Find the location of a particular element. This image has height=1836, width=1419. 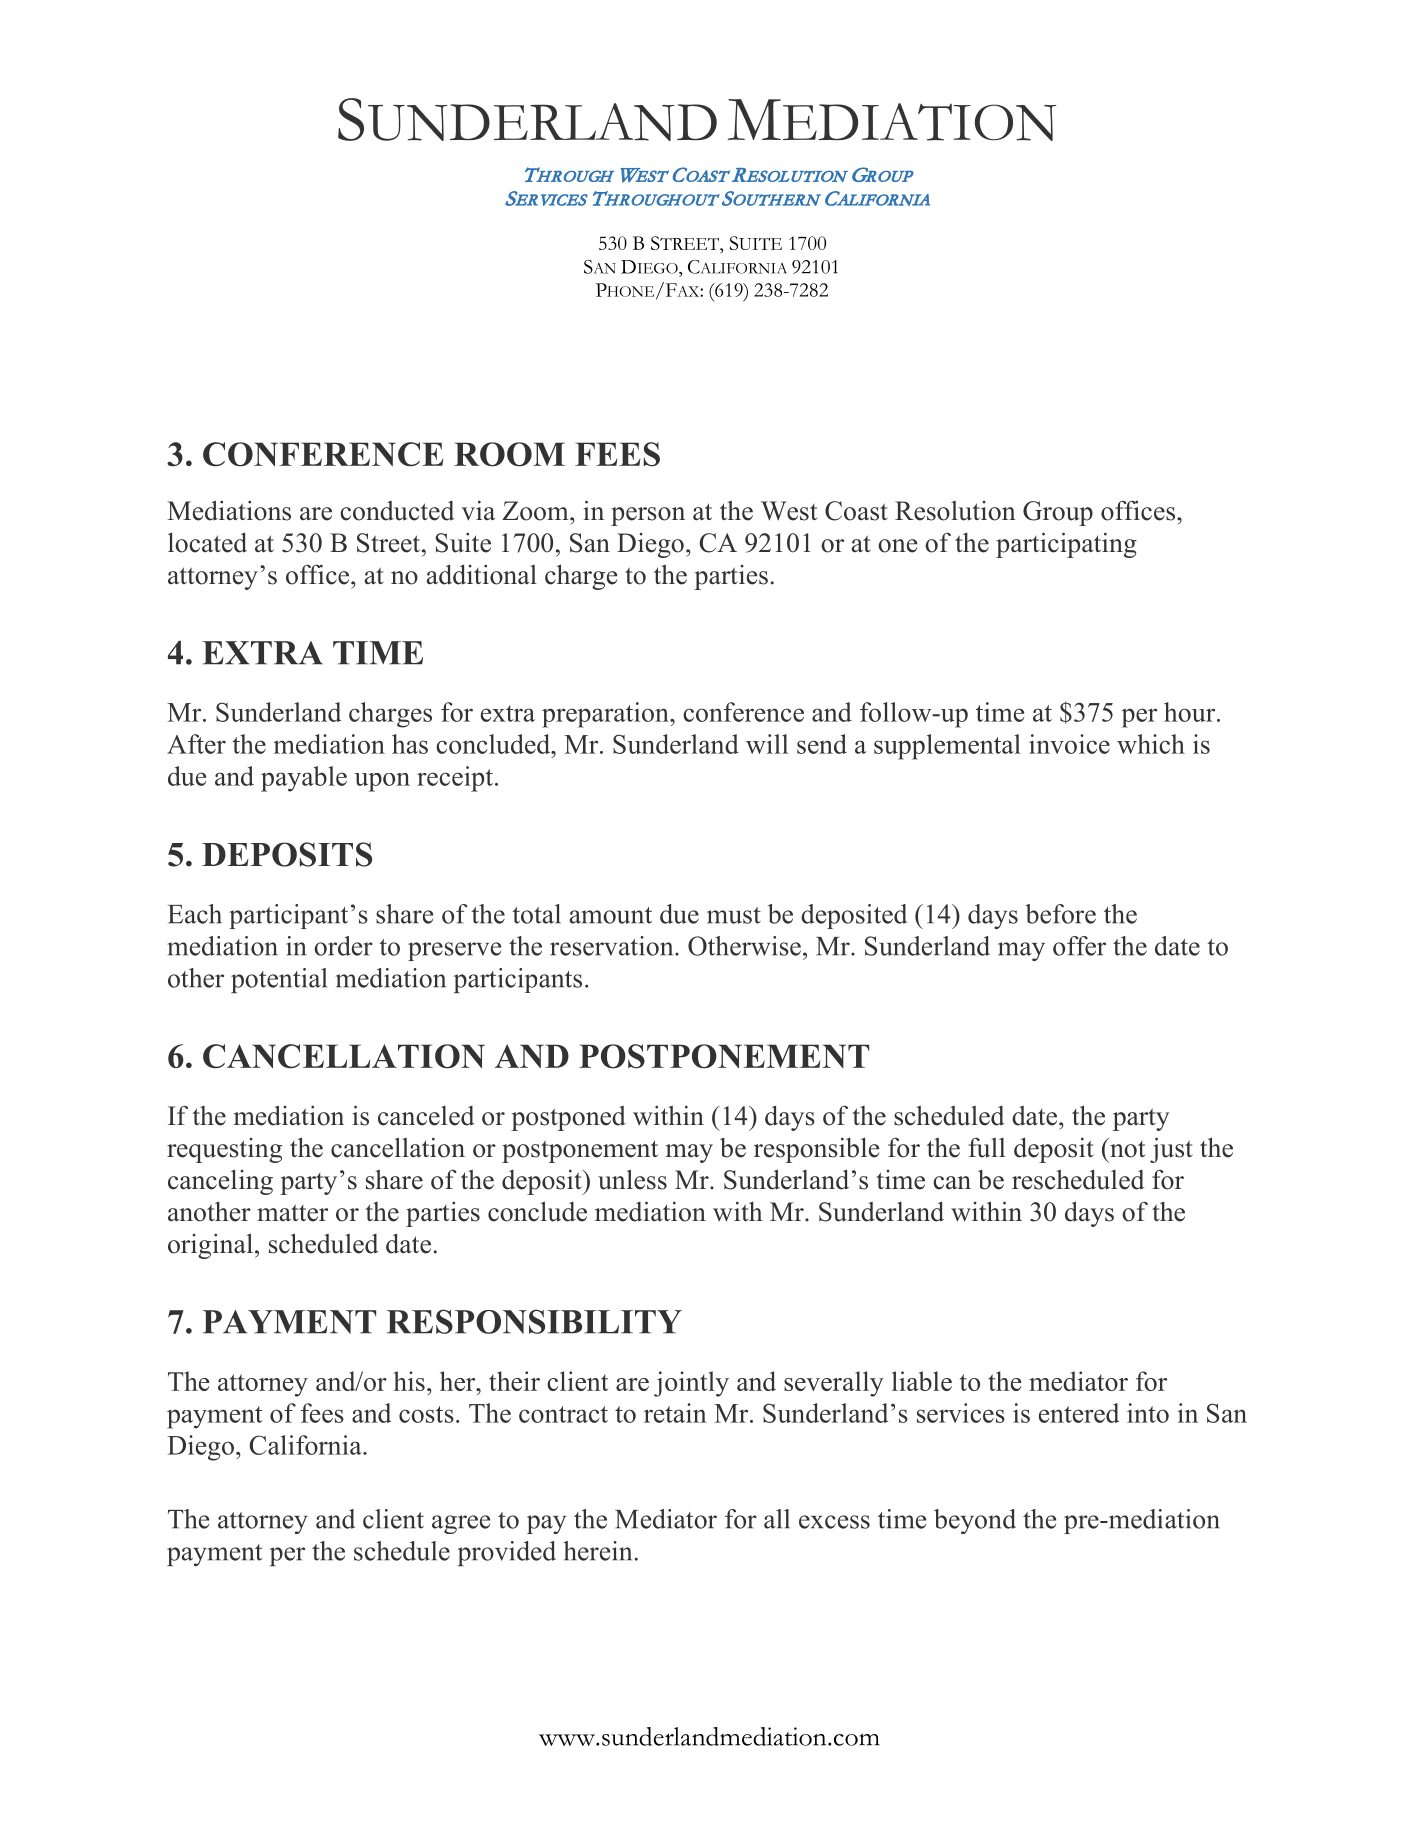

reservation is located at coordinates (613, 946).
